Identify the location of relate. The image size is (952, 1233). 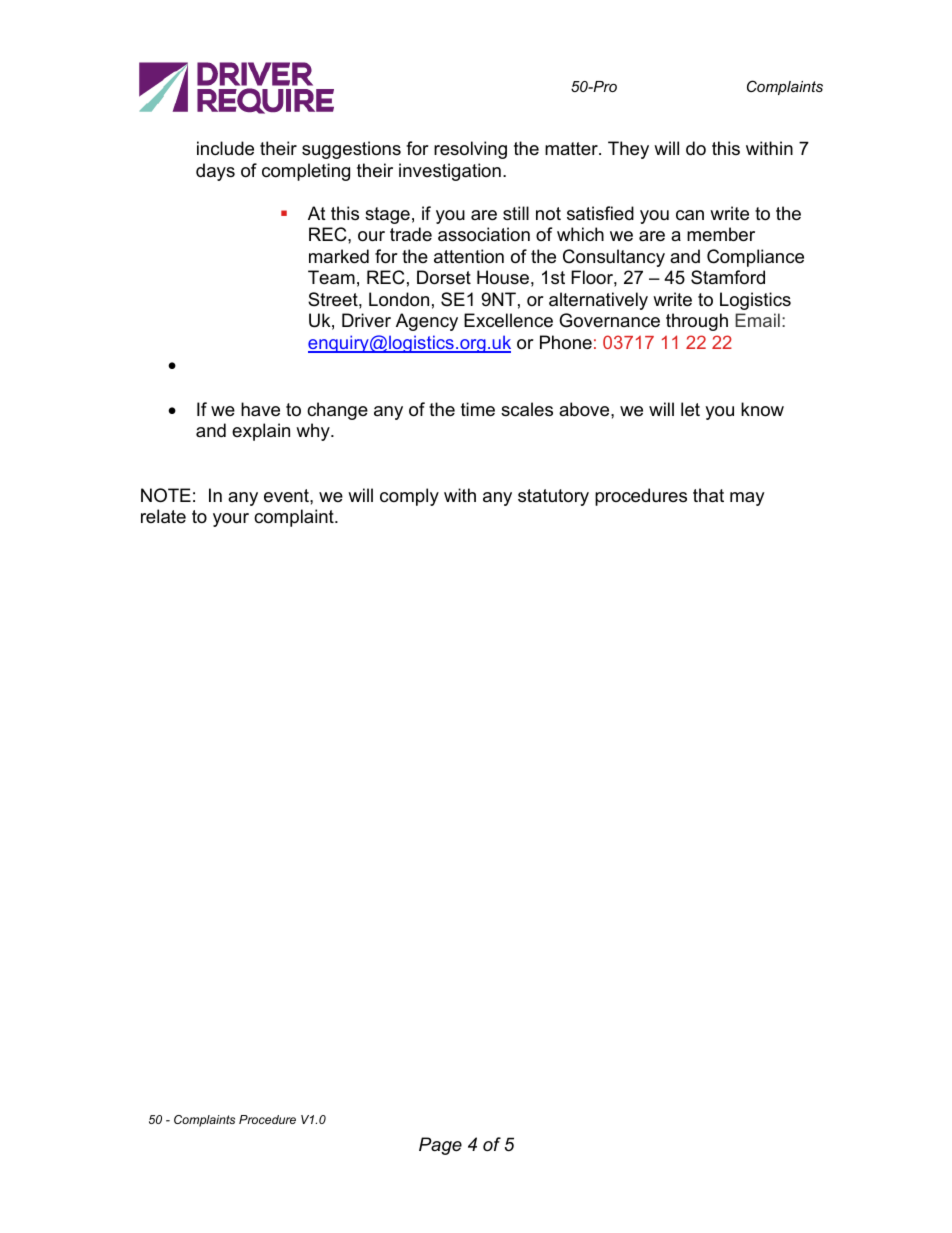
(163, 516).
